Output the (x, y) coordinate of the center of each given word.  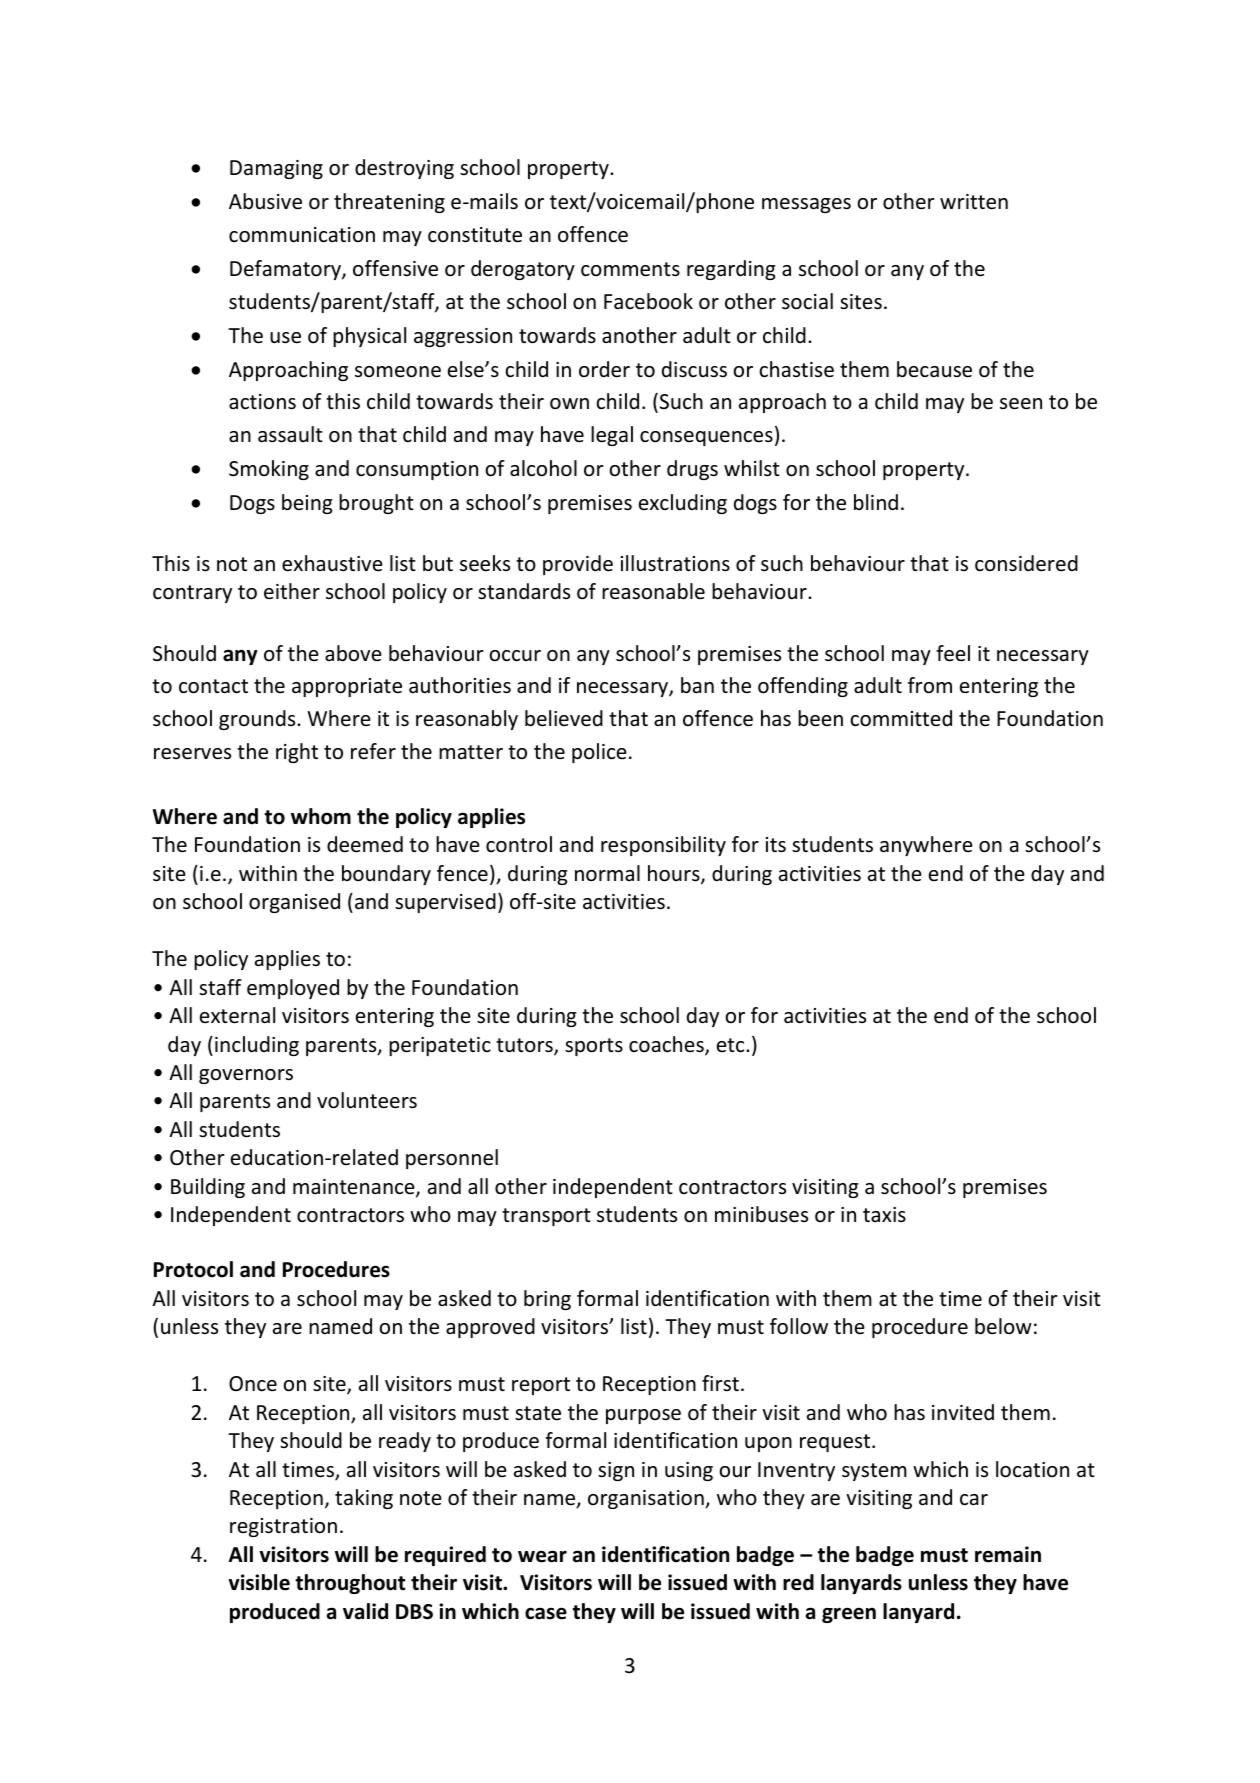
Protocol (193, 1269)
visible (259, 1582)
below (1003, 1326)
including (257, 1046)
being (307, 504)
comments (630, 269)
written (974, 202)
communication (302, 235)
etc (732, 1045)
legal (612, 436)
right (297, 753)
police (599, 753)
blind (876, 502)
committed (901, 718)
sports (594, 1047)
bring (547, 1300)
